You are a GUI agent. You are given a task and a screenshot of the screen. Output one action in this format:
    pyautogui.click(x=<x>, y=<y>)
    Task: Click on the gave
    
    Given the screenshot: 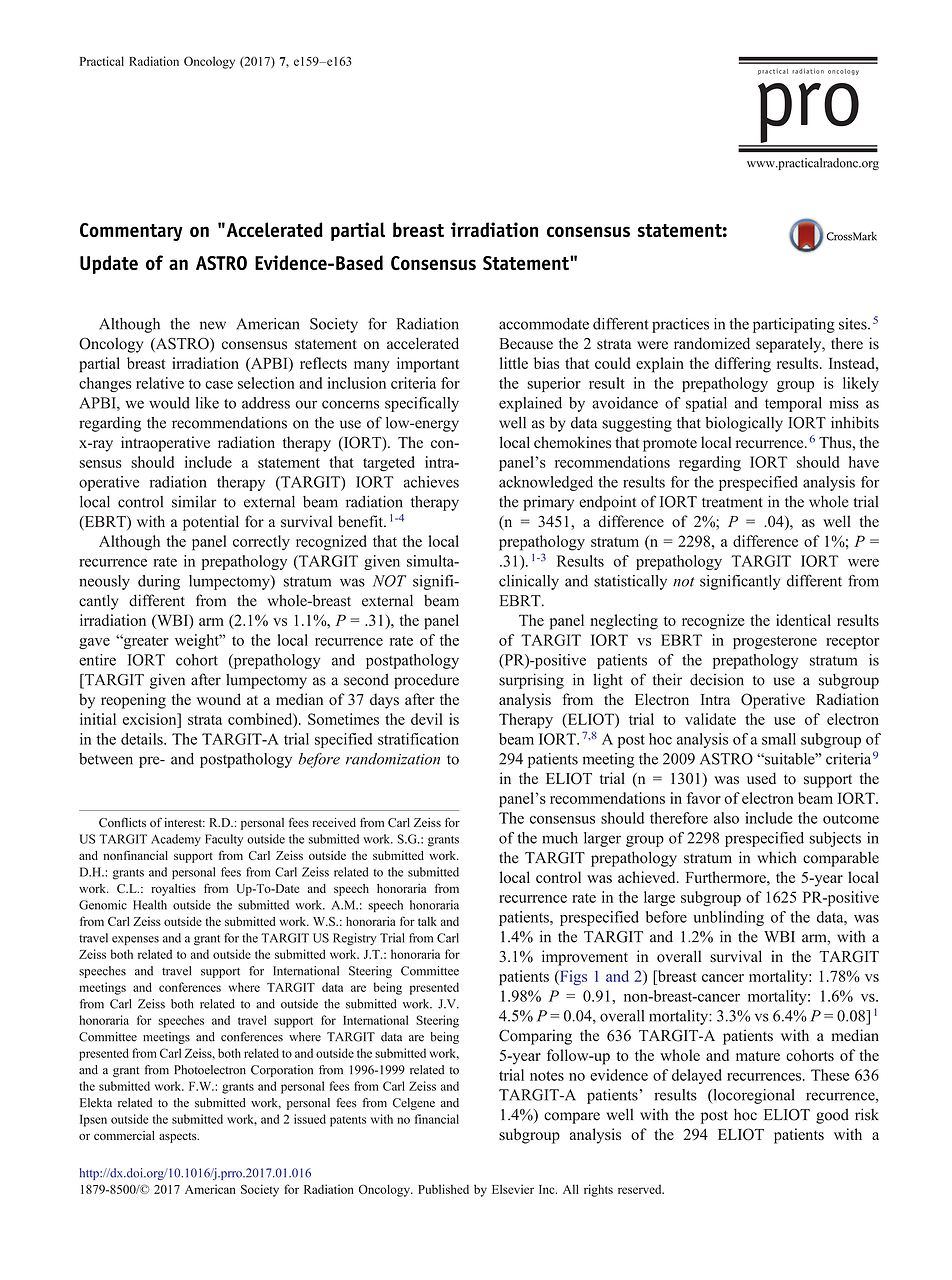 What is the action you would take?
    pyautogui.click(x=94, y=643)
